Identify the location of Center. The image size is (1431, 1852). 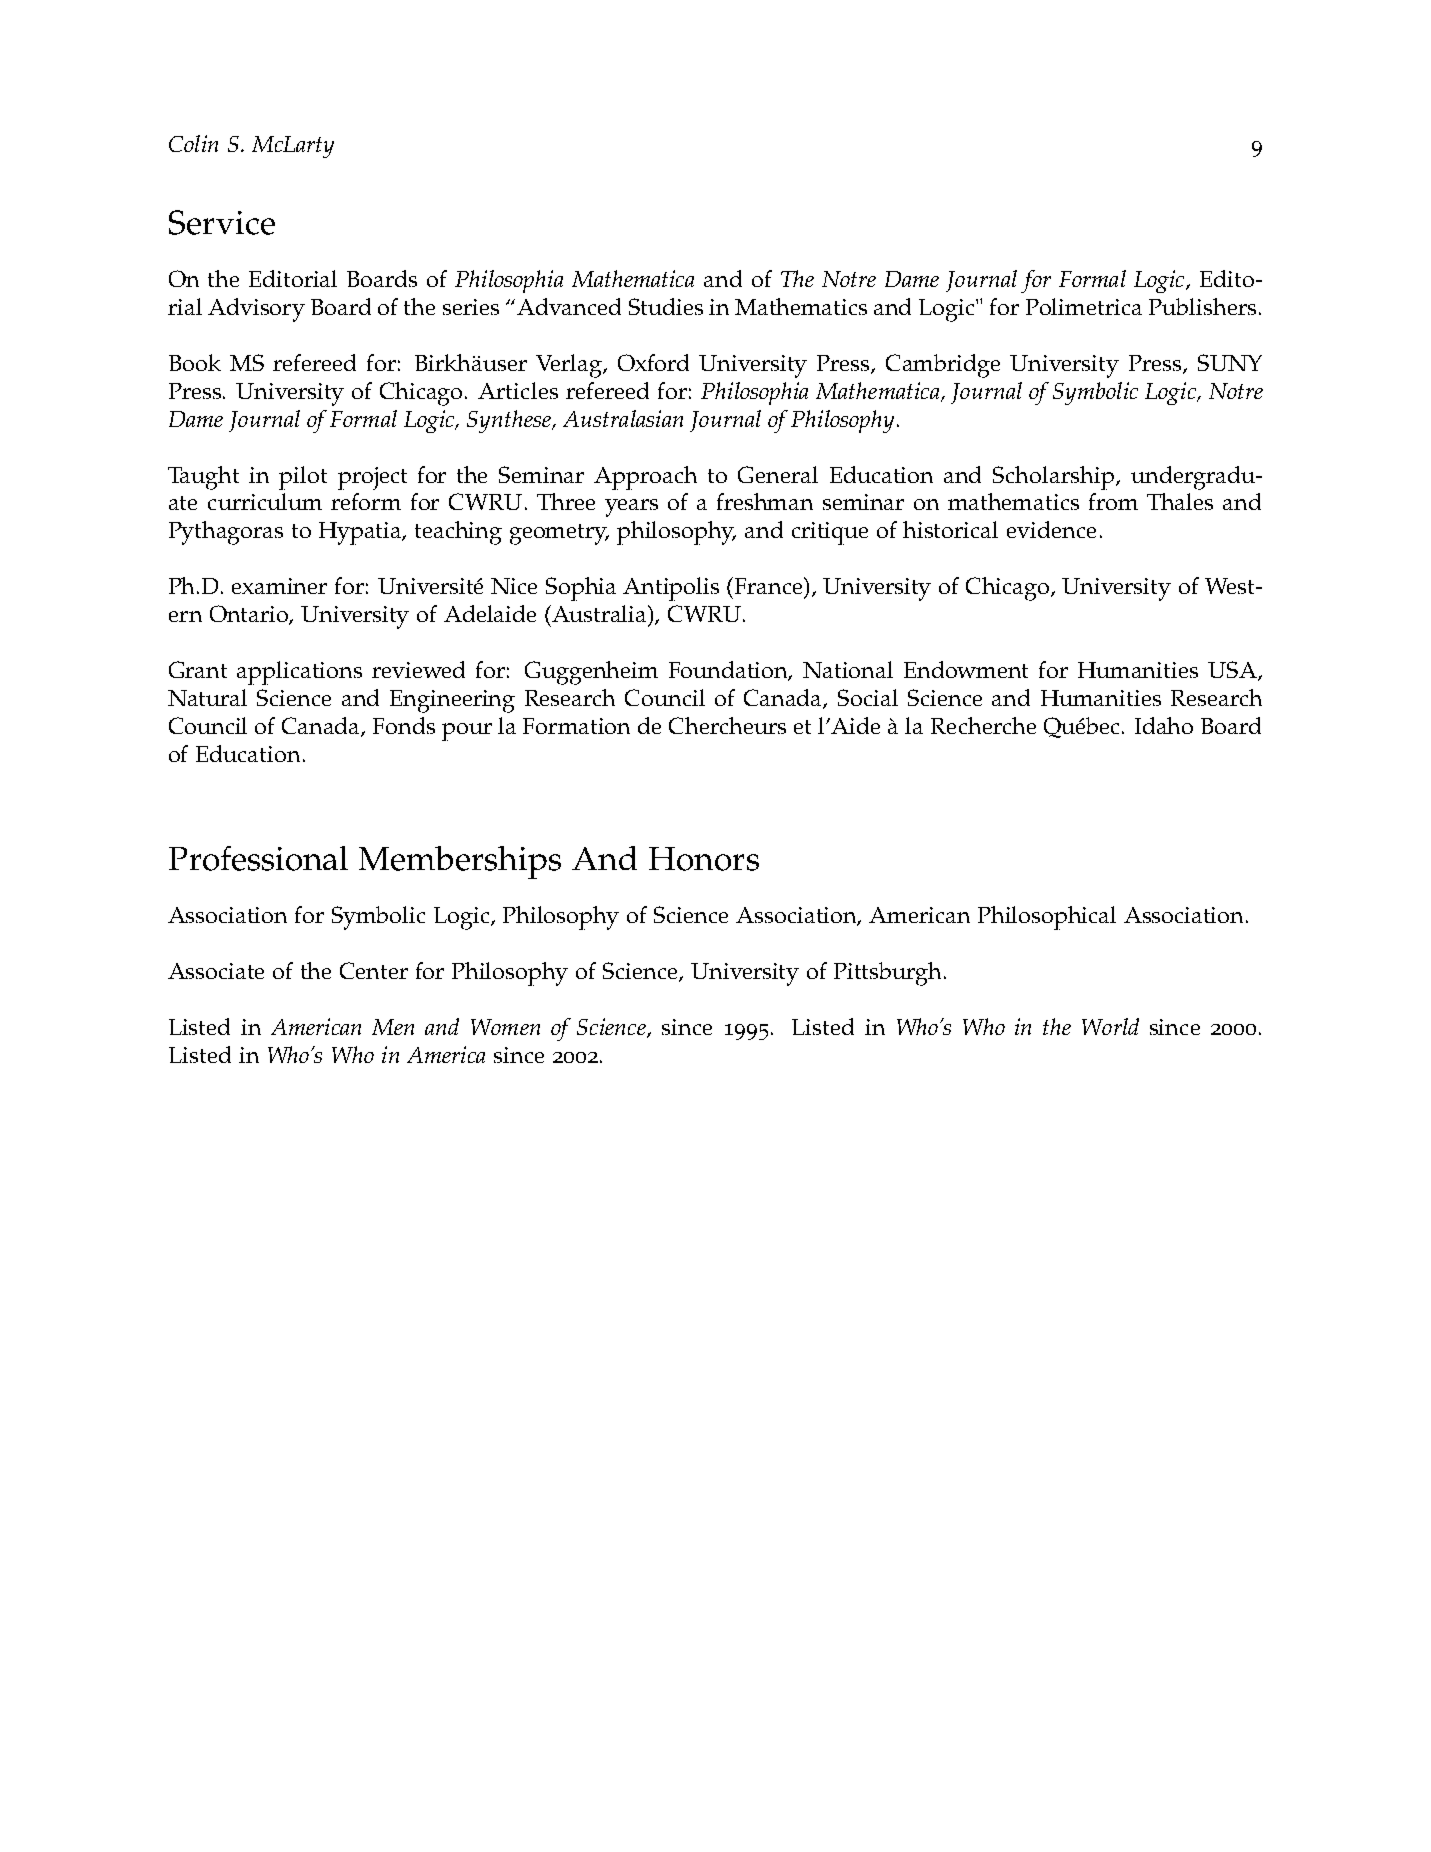
(374, 970).
